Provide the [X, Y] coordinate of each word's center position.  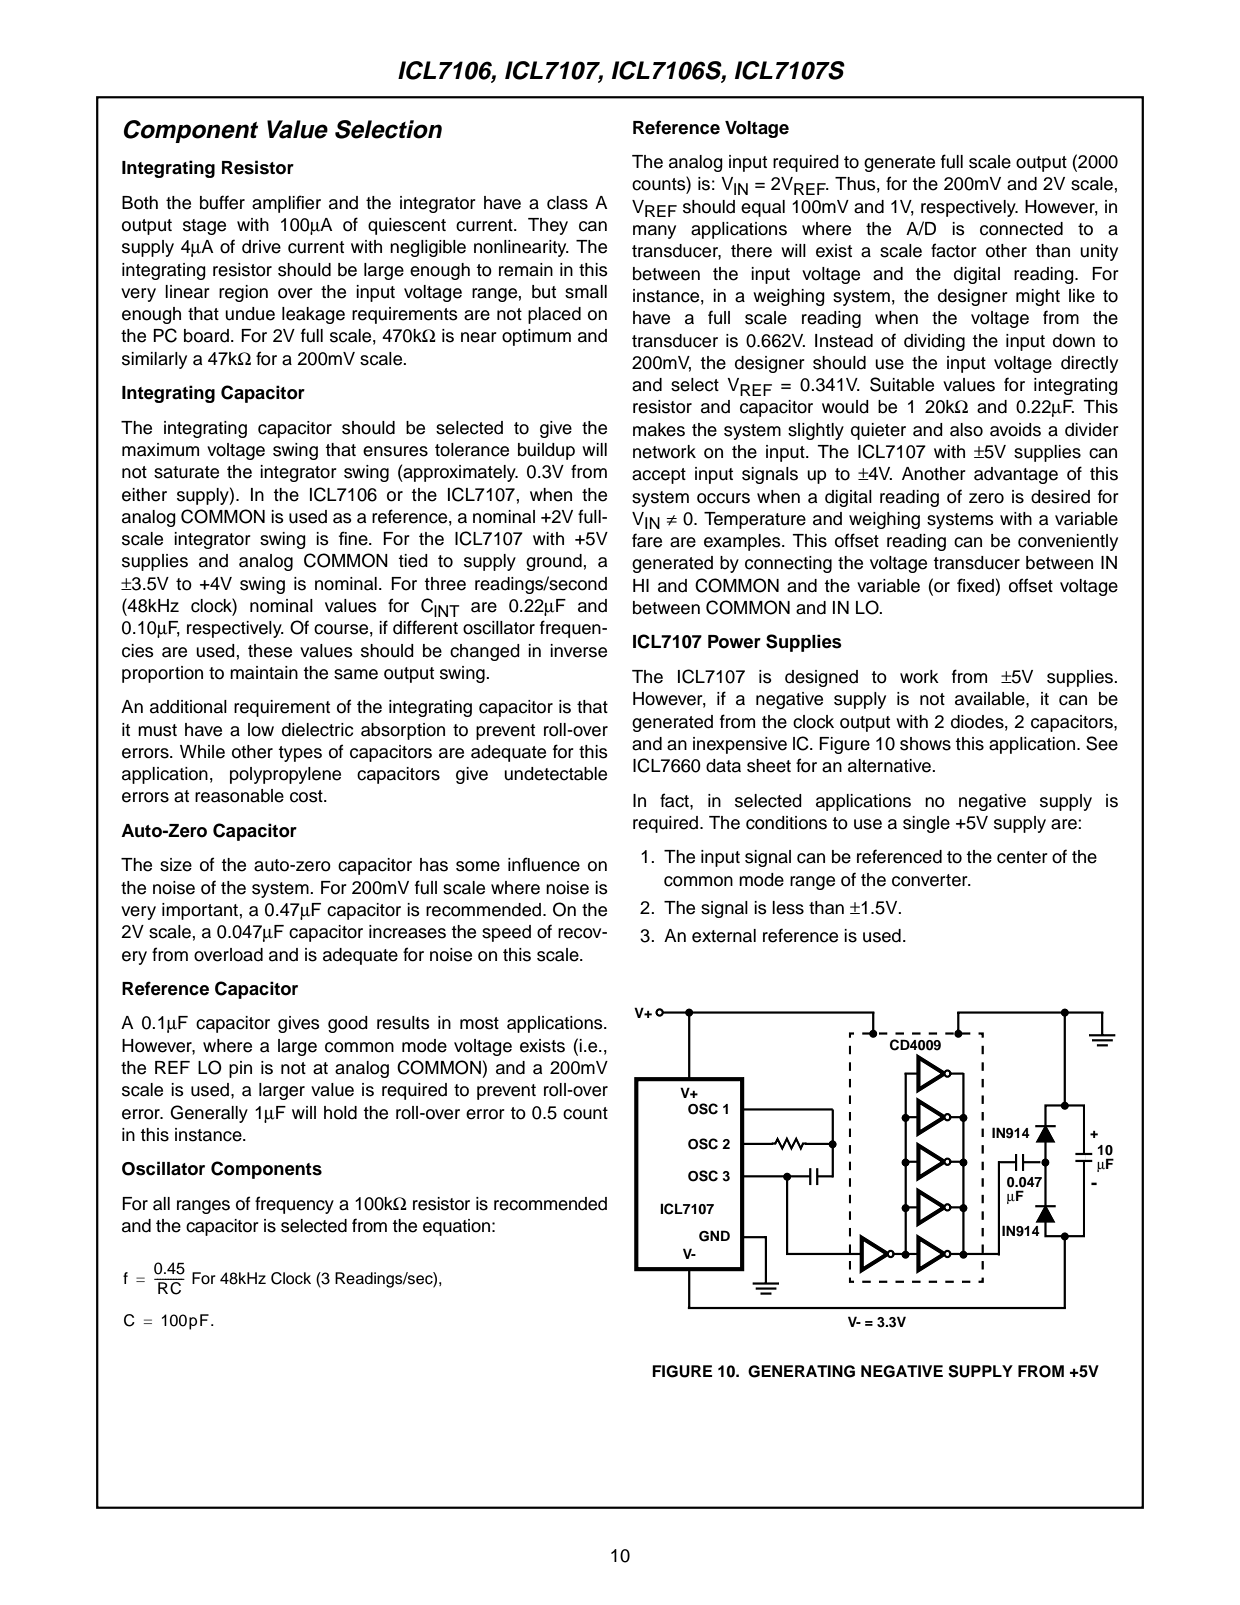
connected [1021, 229]
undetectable [555, 774]
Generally [209, 1114]
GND [714, 1236]
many [654, 232]
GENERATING [801, 1371]
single [926, 824]
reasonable [239, 796]
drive [261, 247]
